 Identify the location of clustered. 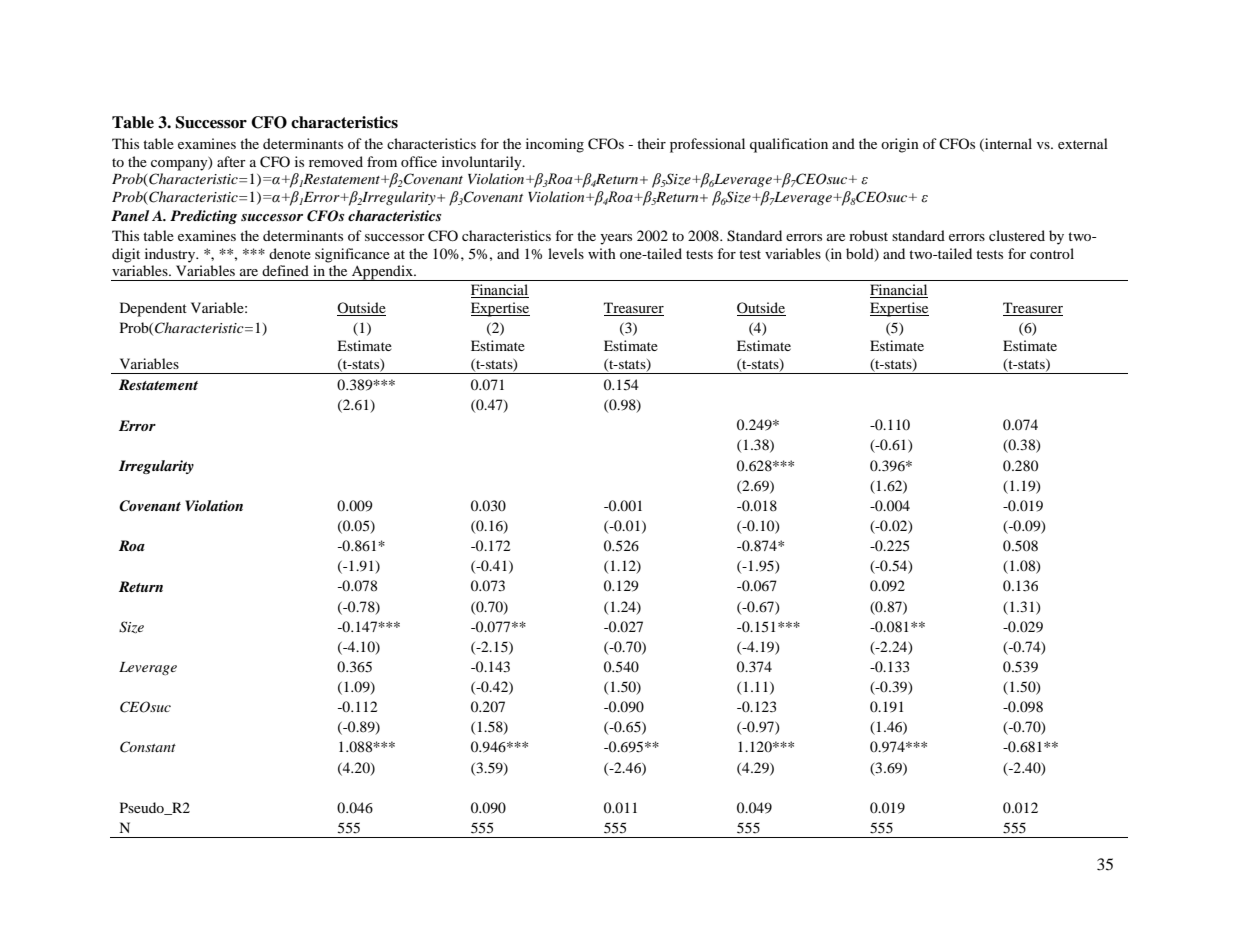
(1017, 235).
